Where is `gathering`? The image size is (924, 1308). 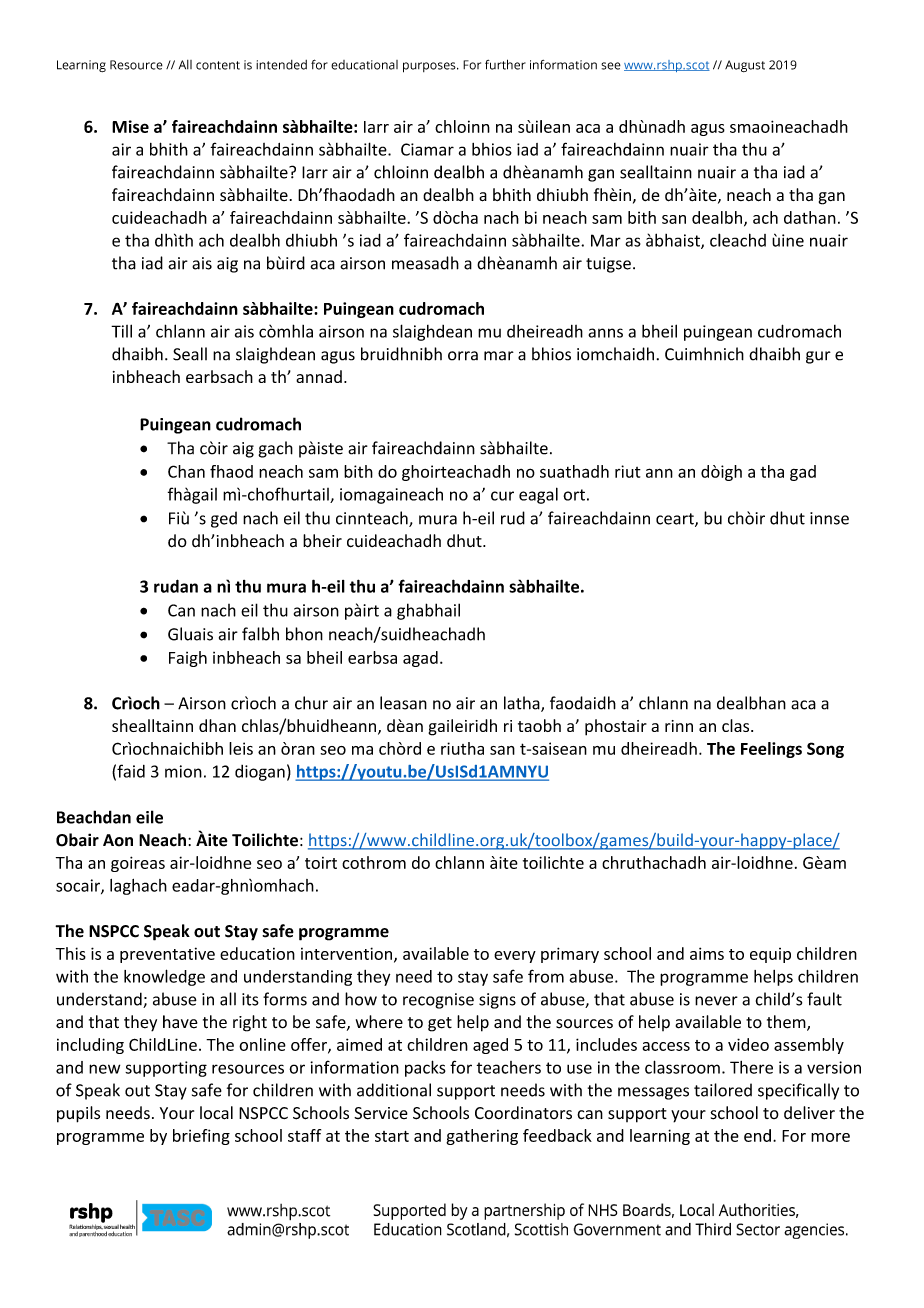 gathering is located at coordinates (482, 1137).
